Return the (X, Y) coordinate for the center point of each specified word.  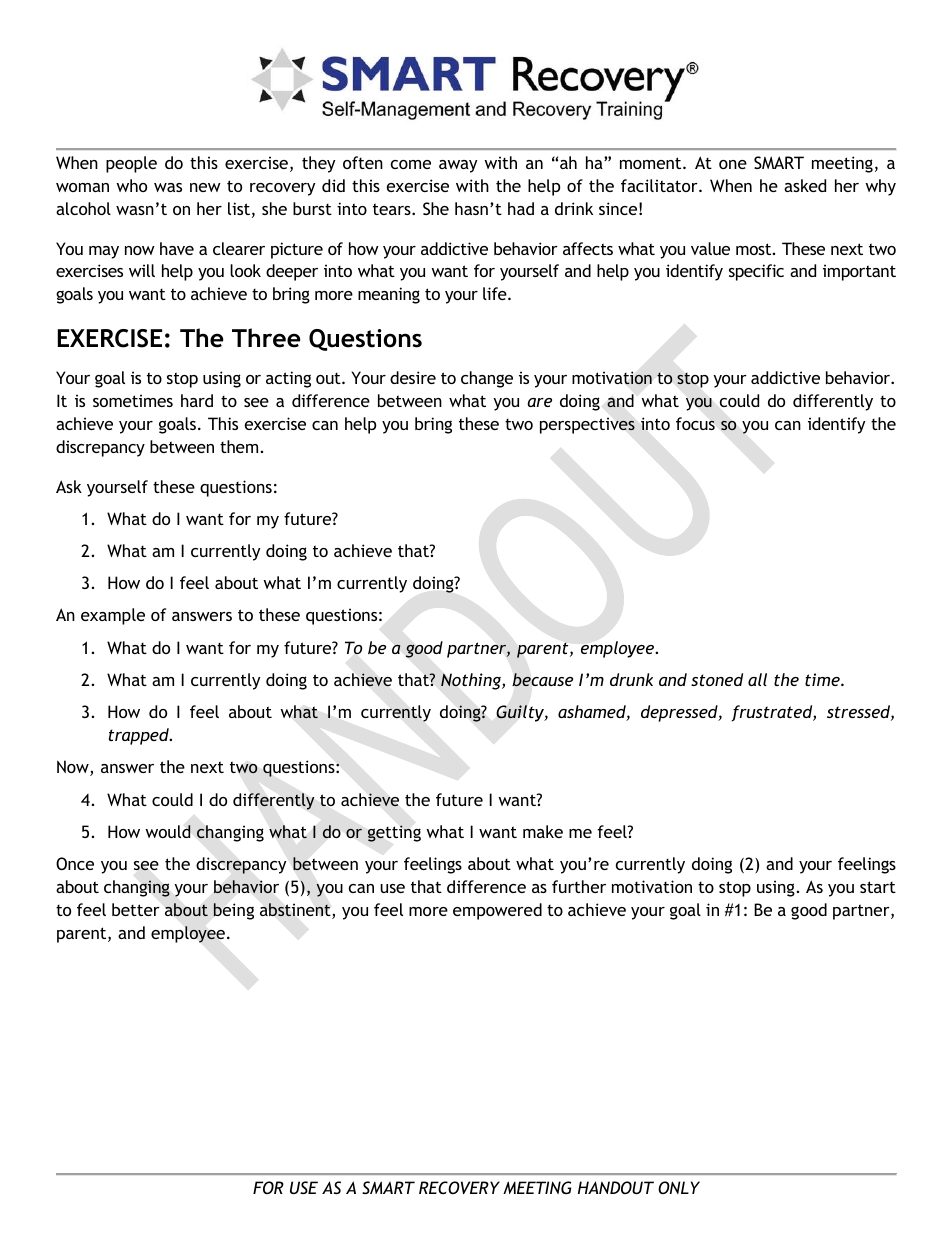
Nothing (472, 681)
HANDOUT (616, 1187)
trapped (140, 736)
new (205, 187)
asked (805, 185)
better (136, 909)
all (757, 679)
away (458, 166)
